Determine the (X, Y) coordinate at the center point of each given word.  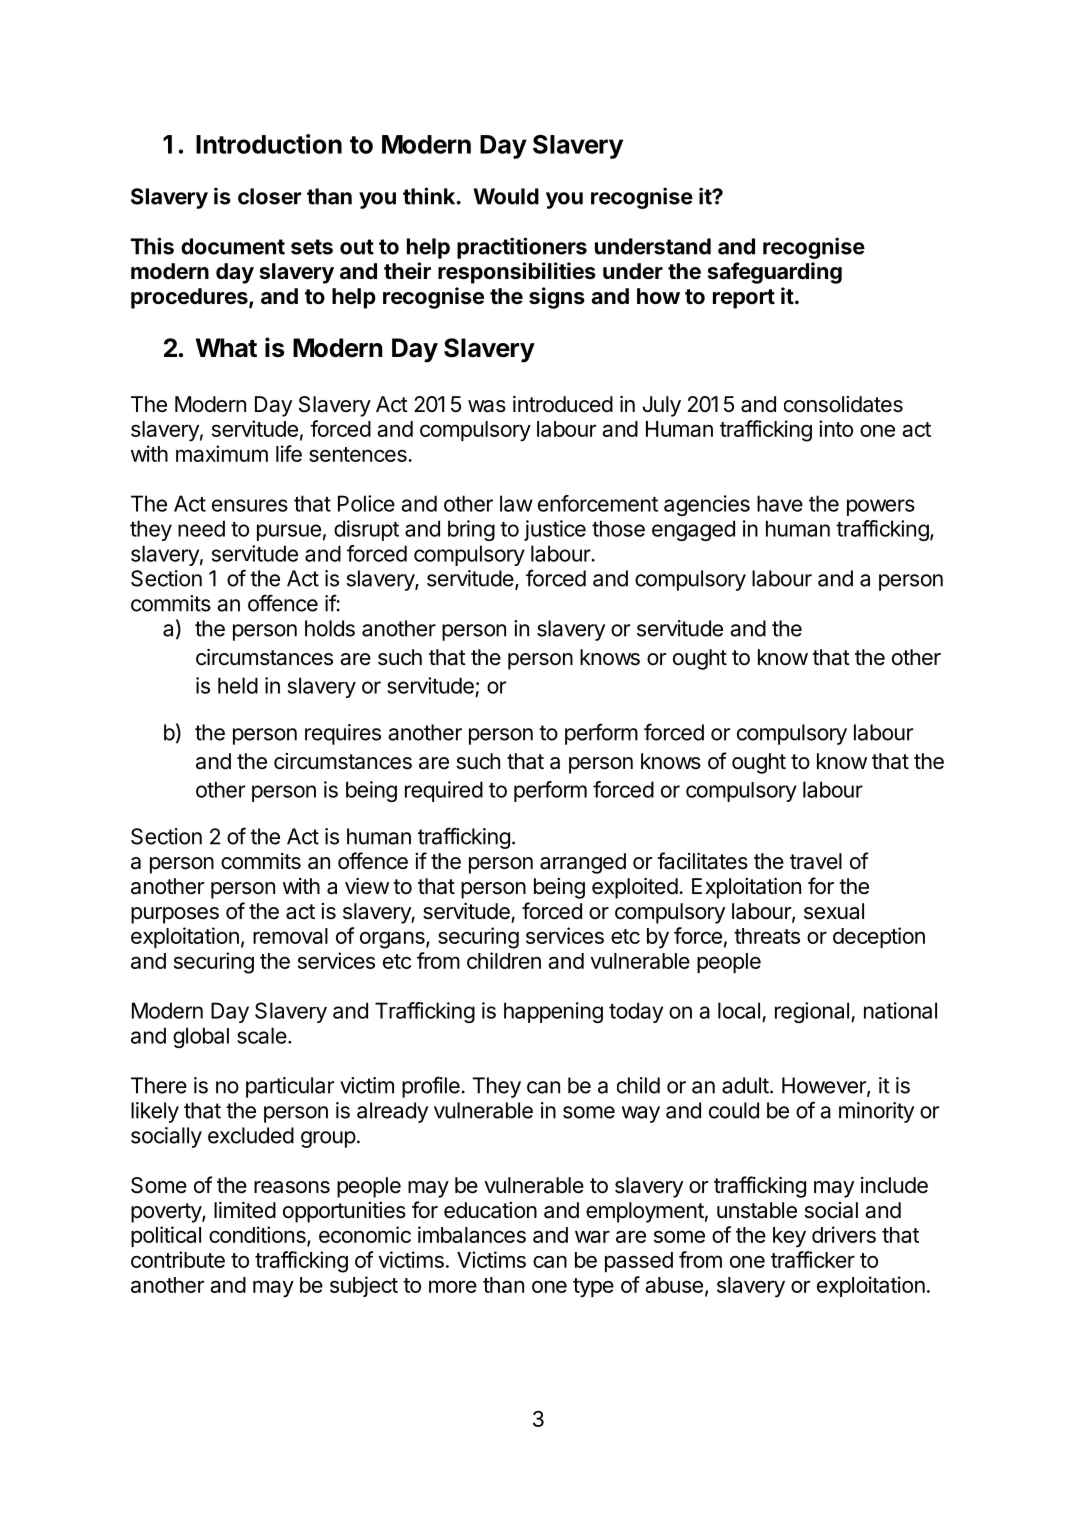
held (238, 685)
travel (816, 861)
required (444, 791)
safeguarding (775, 273)
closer (269, 196)
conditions (258, 1236)
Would (506, 196)
